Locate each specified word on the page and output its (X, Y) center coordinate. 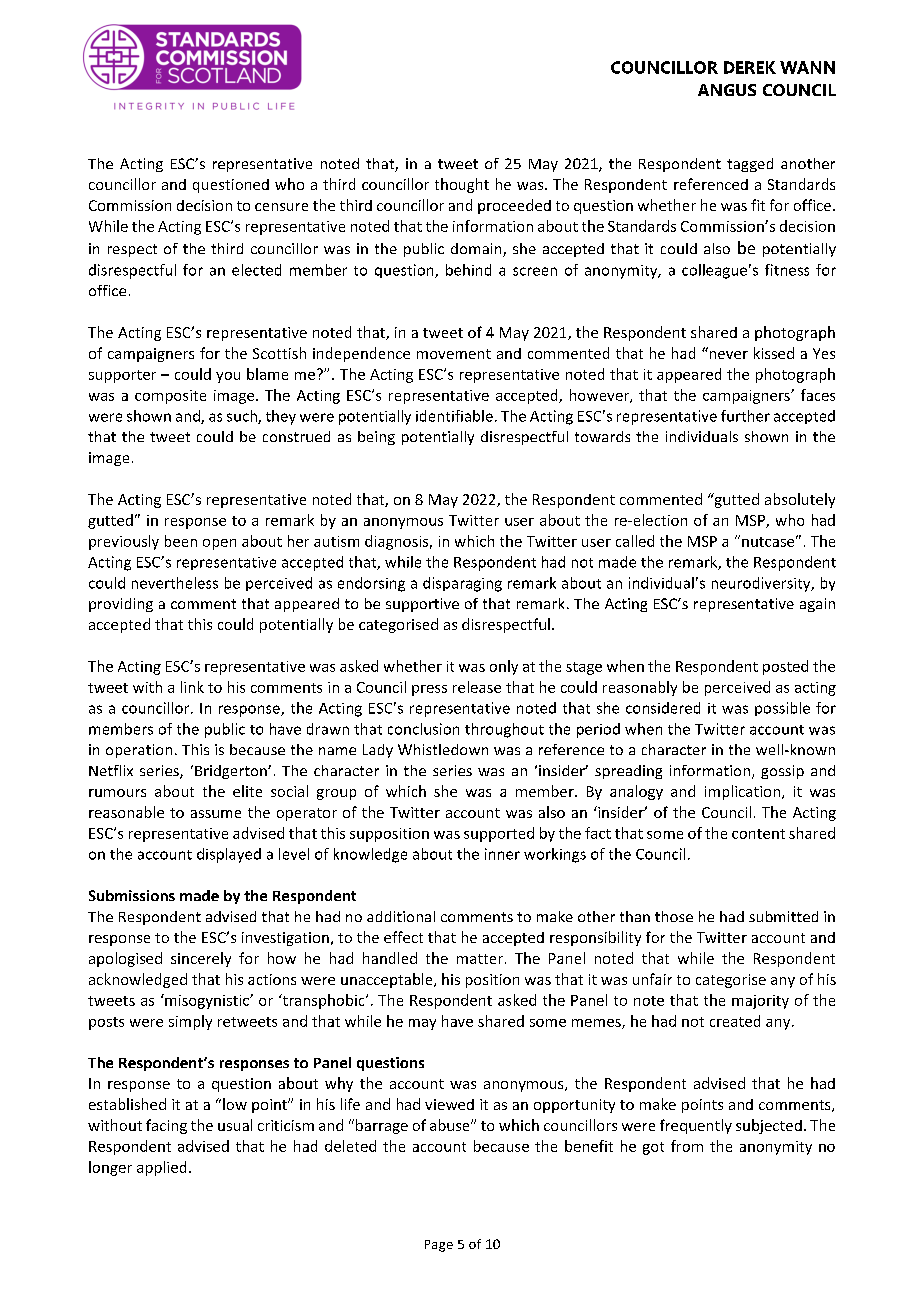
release (477, 687)
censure (281, 207)
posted (785, 667)
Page (439, 1246)
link (192, 687)
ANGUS (727, 90)
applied (161, 1168)
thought (462, 185)
